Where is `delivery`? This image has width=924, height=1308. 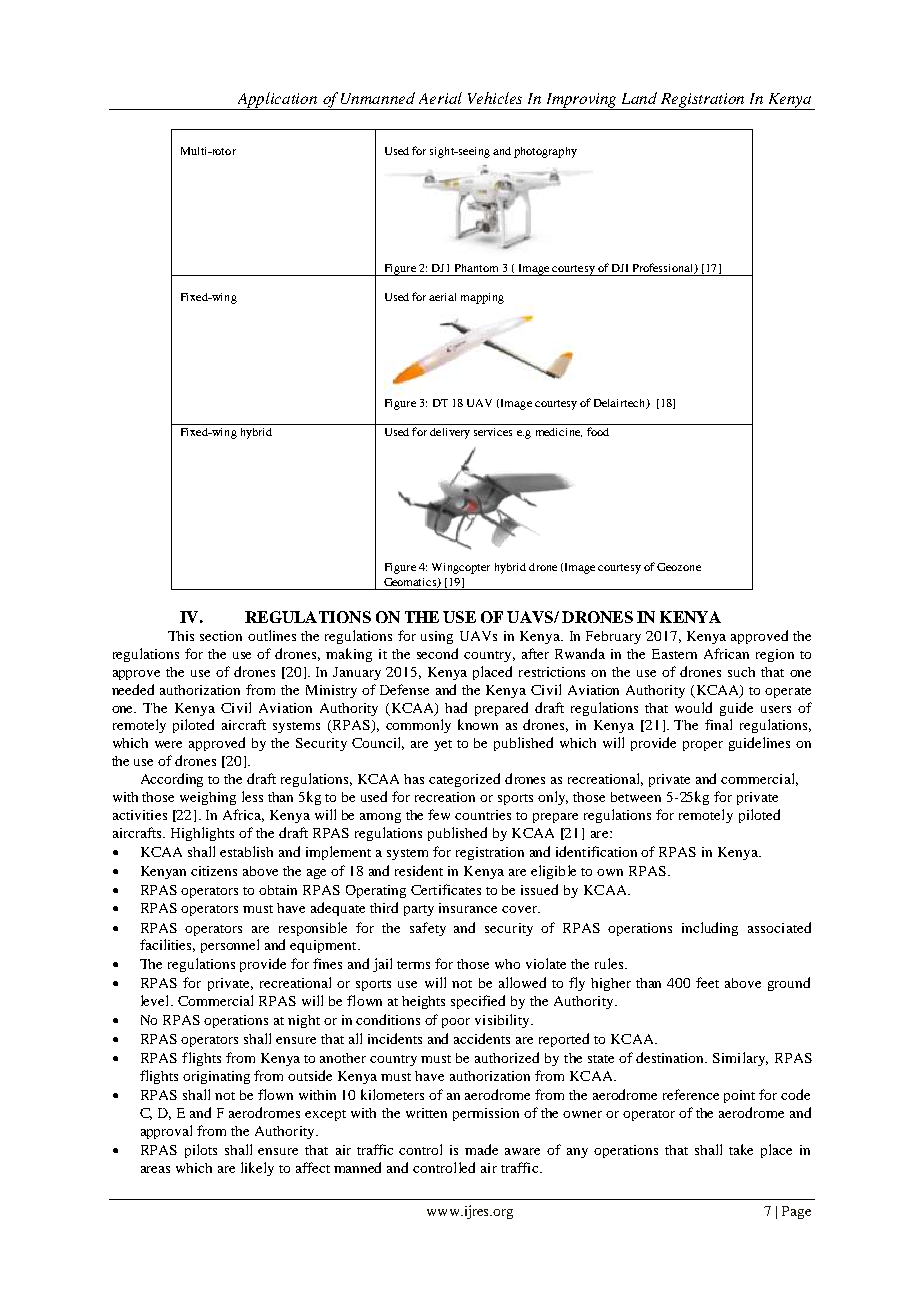 delivery is located at coordinates (450, 433).
